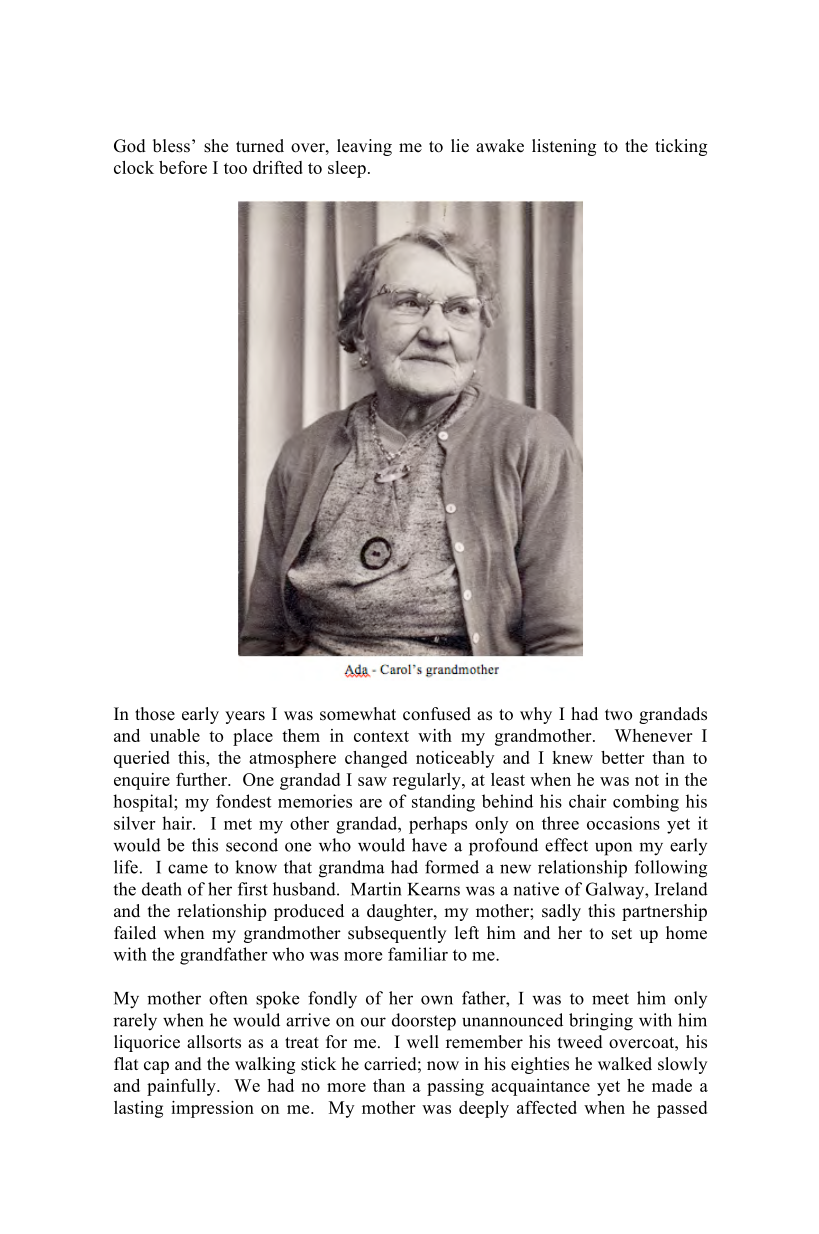 The height and width of the image is (1234, 819). I want to click on two, so click(618, 715).
